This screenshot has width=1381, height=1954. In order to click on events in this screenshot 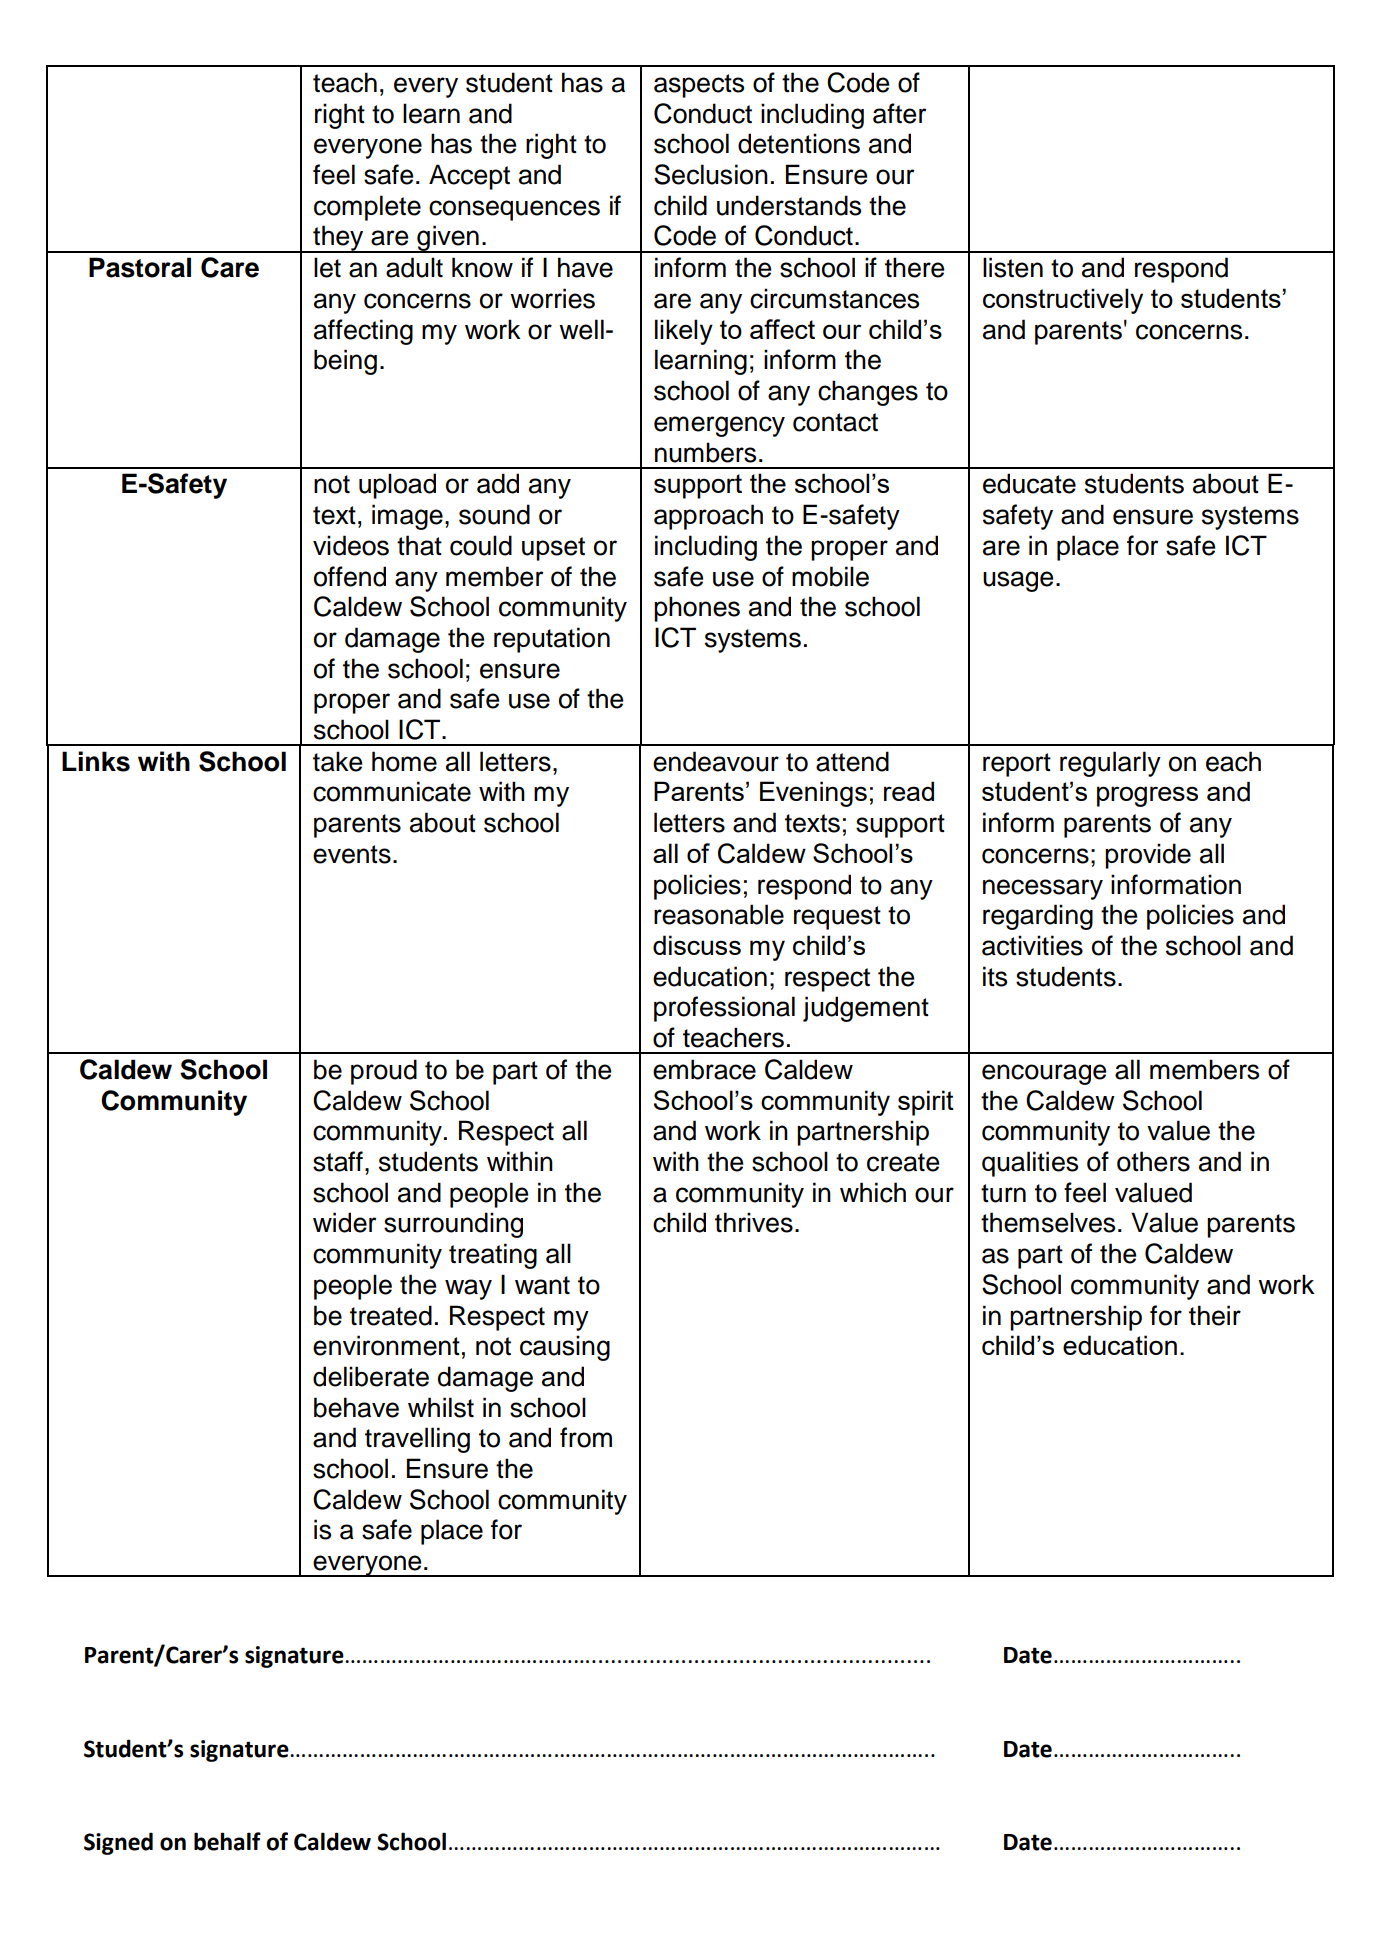, I will do `click(352, 854)`.
